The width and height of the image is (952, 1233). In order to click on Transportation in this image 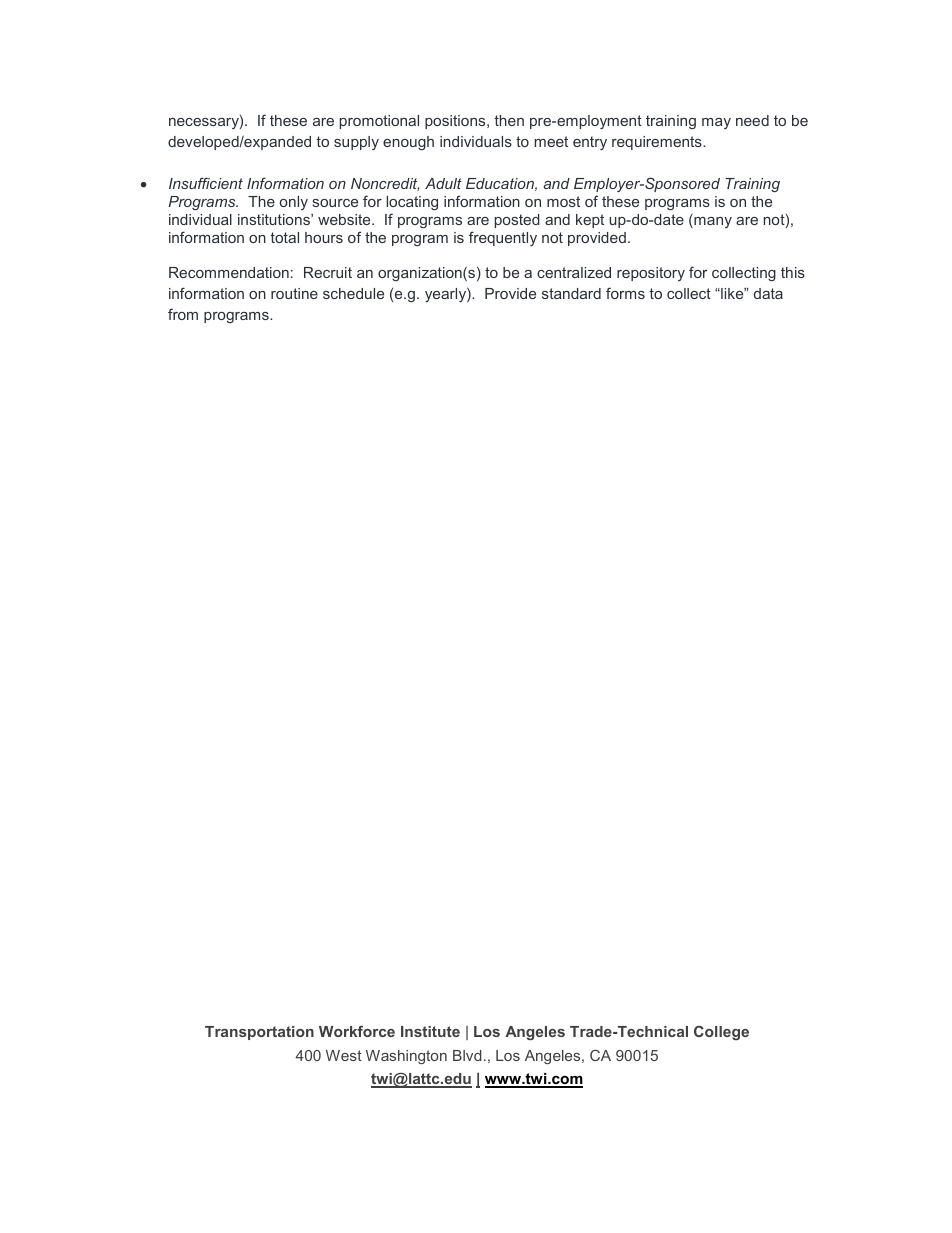, I will do `click(259, 1033)`.
